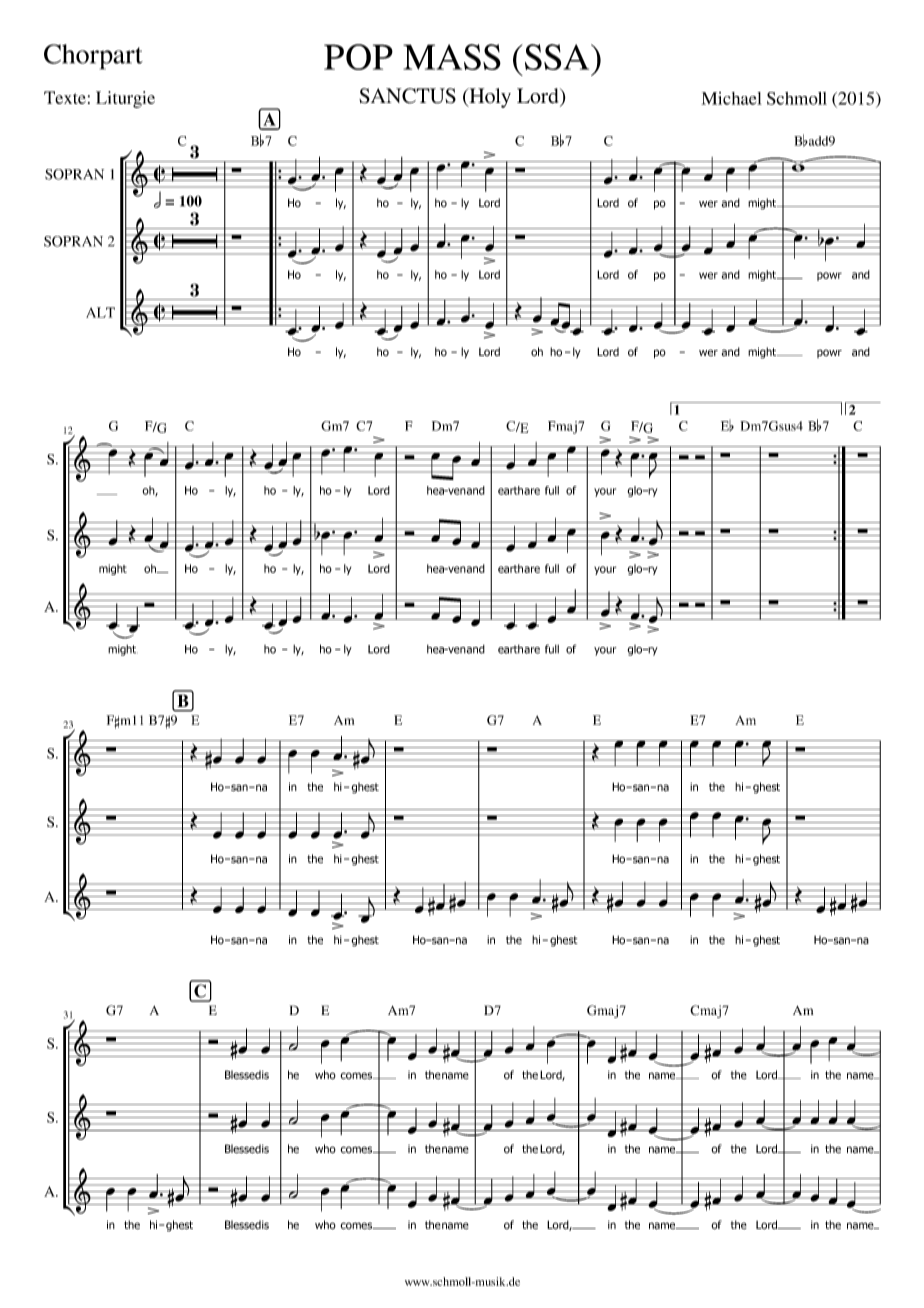  What do you see at coordinates (358, 57) in the document?
I see `POP` at bounding box center [358, 57].
